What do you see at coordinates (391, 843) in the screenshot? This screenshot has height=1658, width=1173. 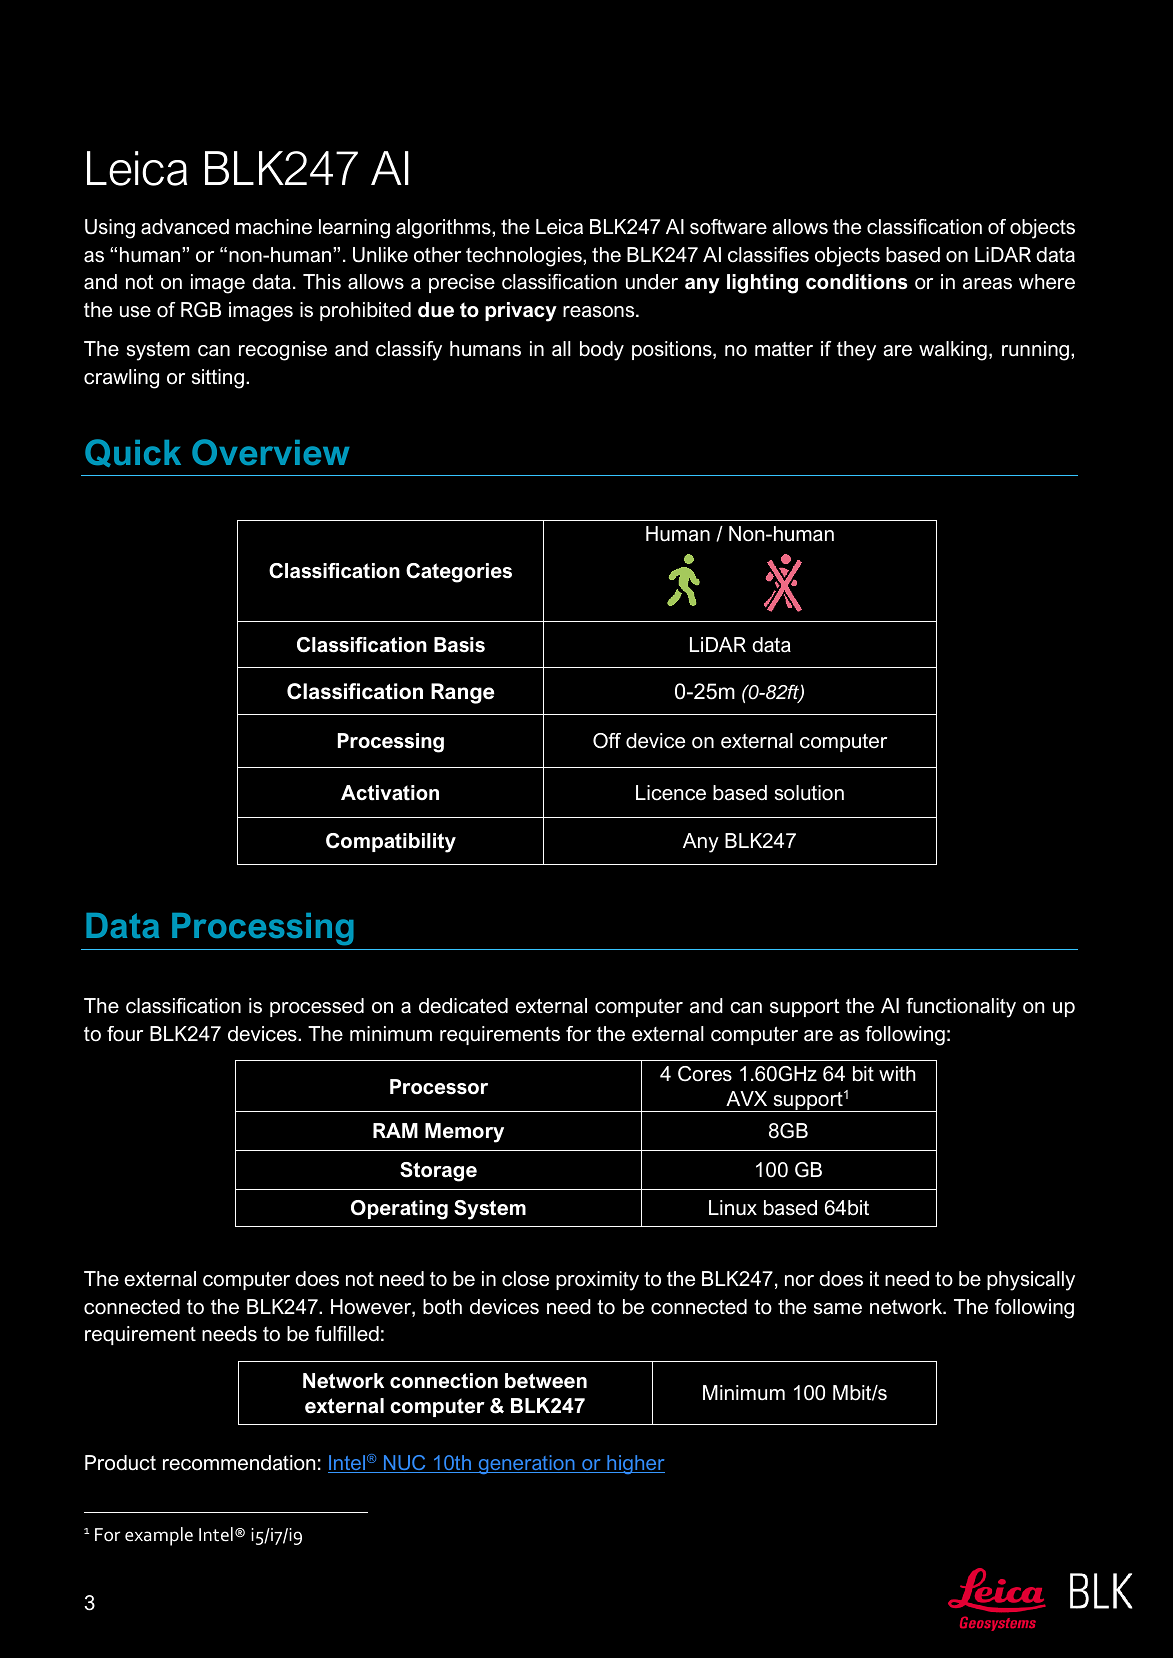 I see `Compatibility` at bounding box center [391, 843].
